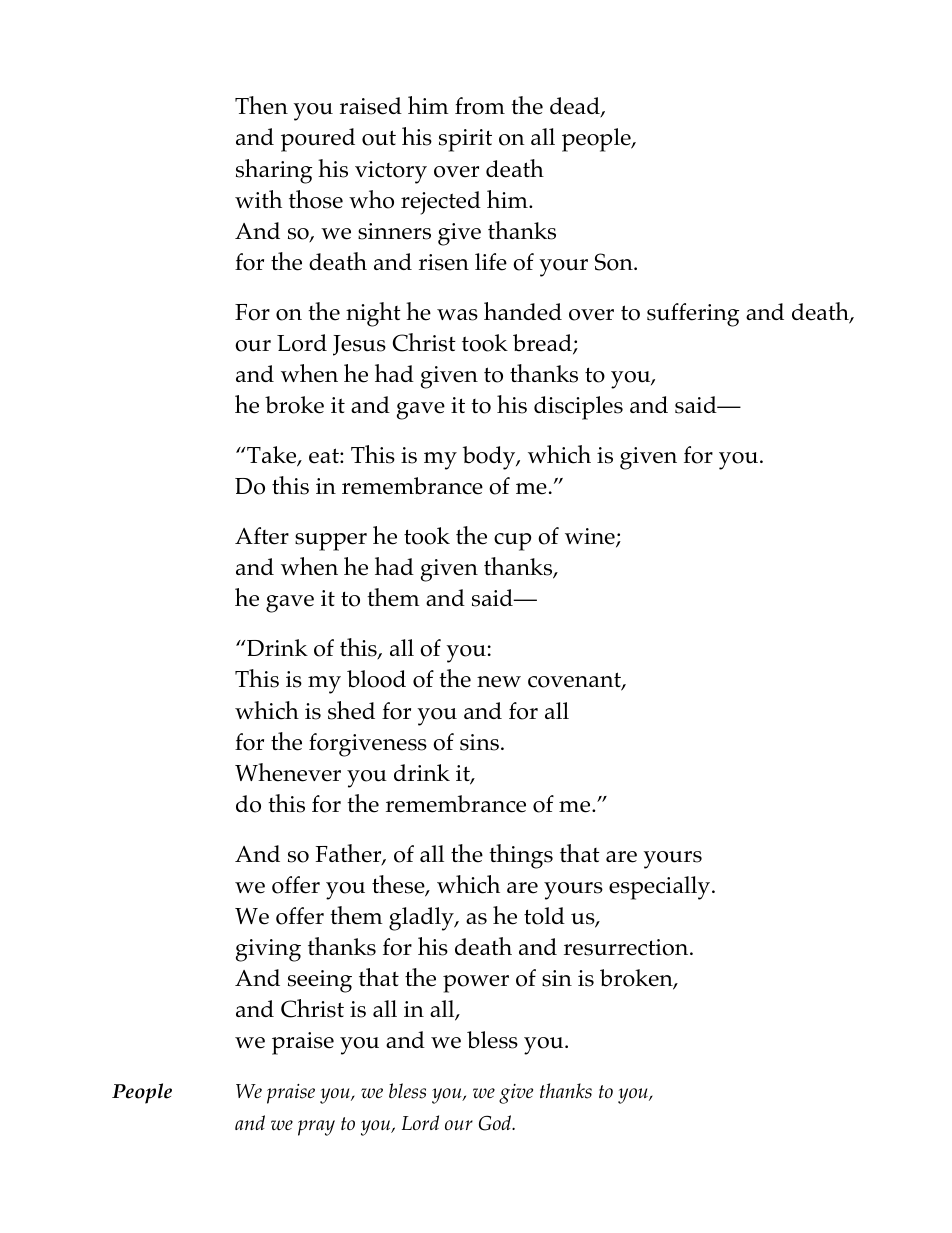  I want to click on resurrection, so click(627, 947).
